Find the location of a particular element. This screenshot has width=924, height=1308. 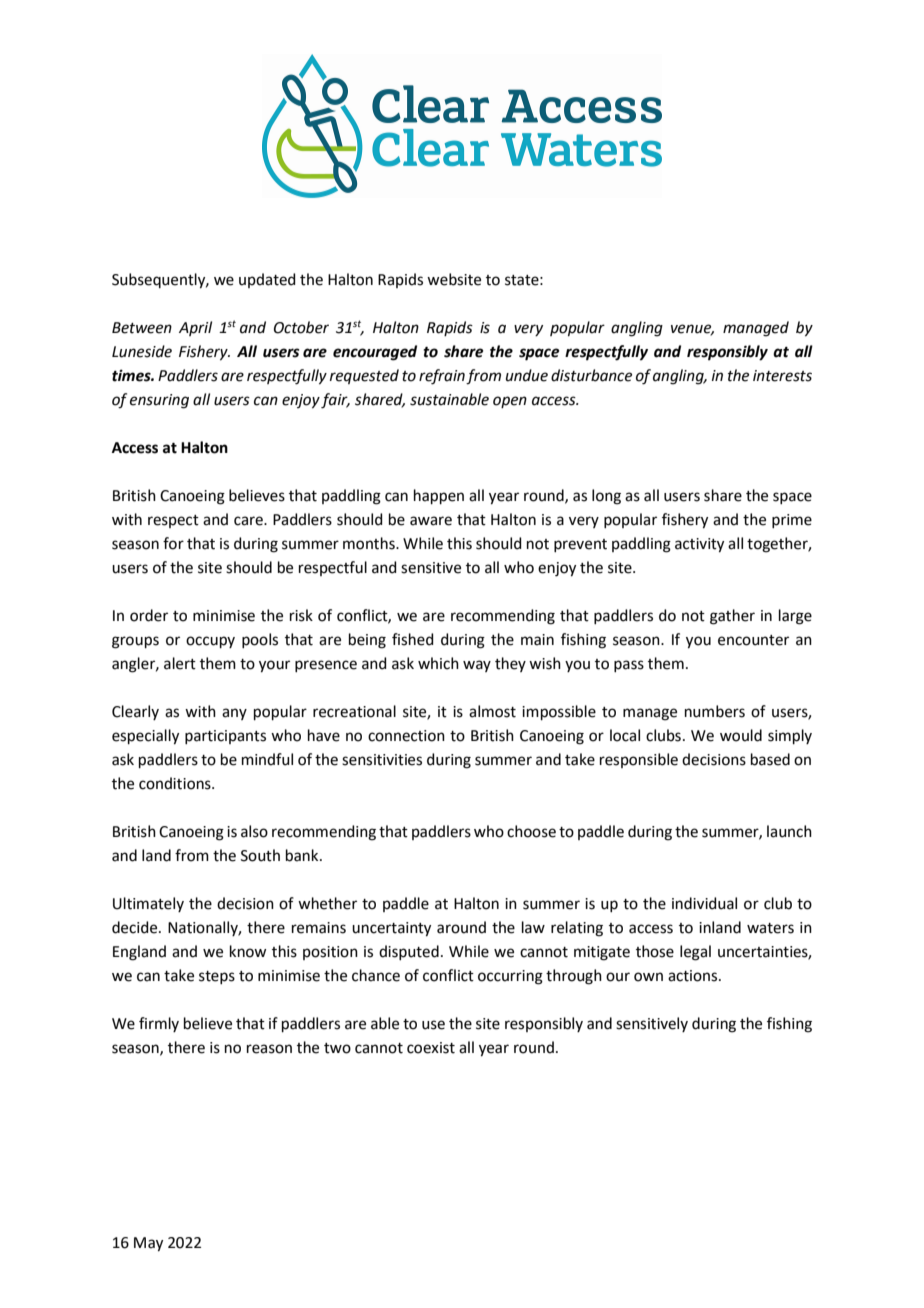

steps is located at coordinates (217, 977).
